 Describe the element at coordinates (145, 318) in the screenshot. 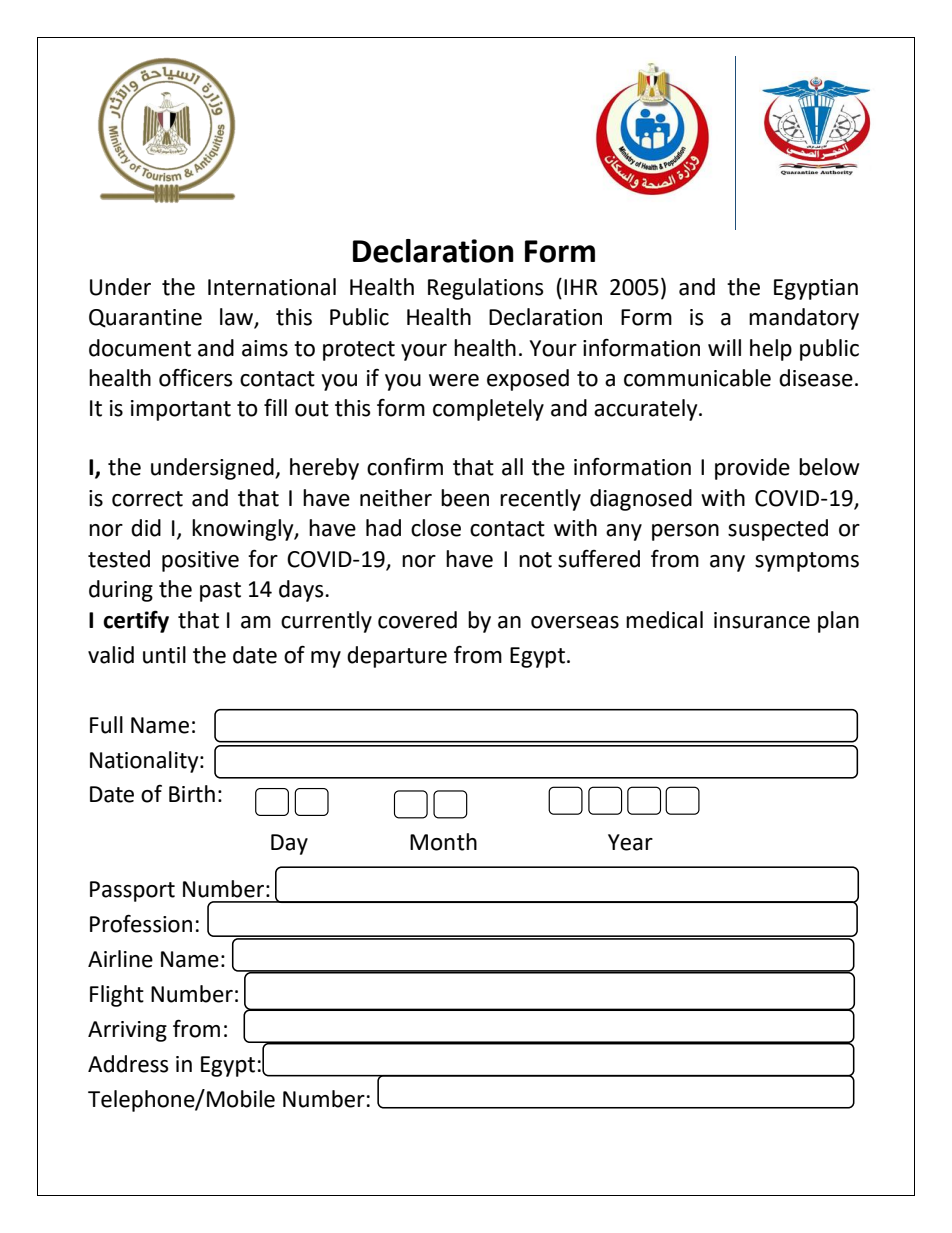

I see `Quarantine` at that location.
